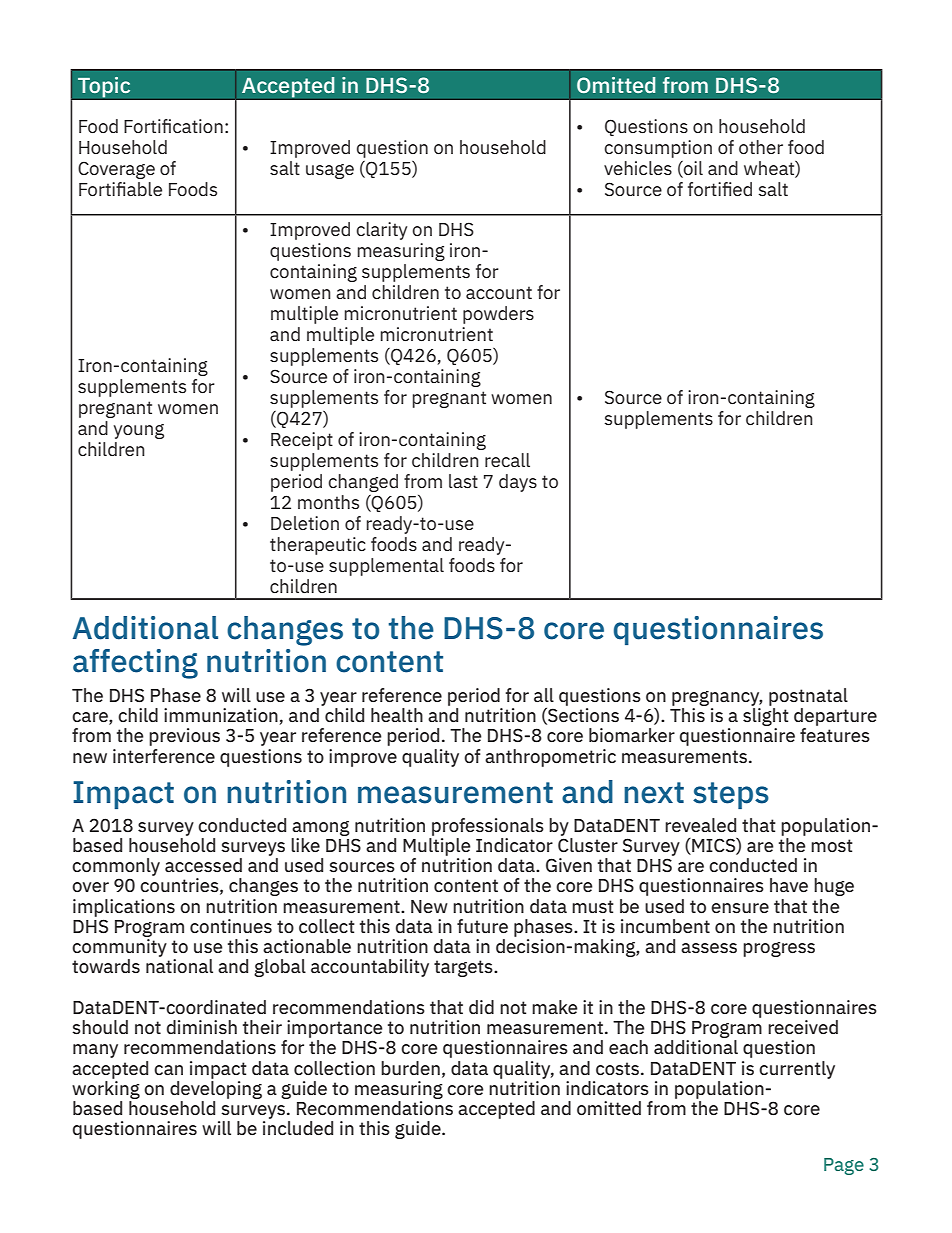  I want to click on fortified, so click(720, 189).
